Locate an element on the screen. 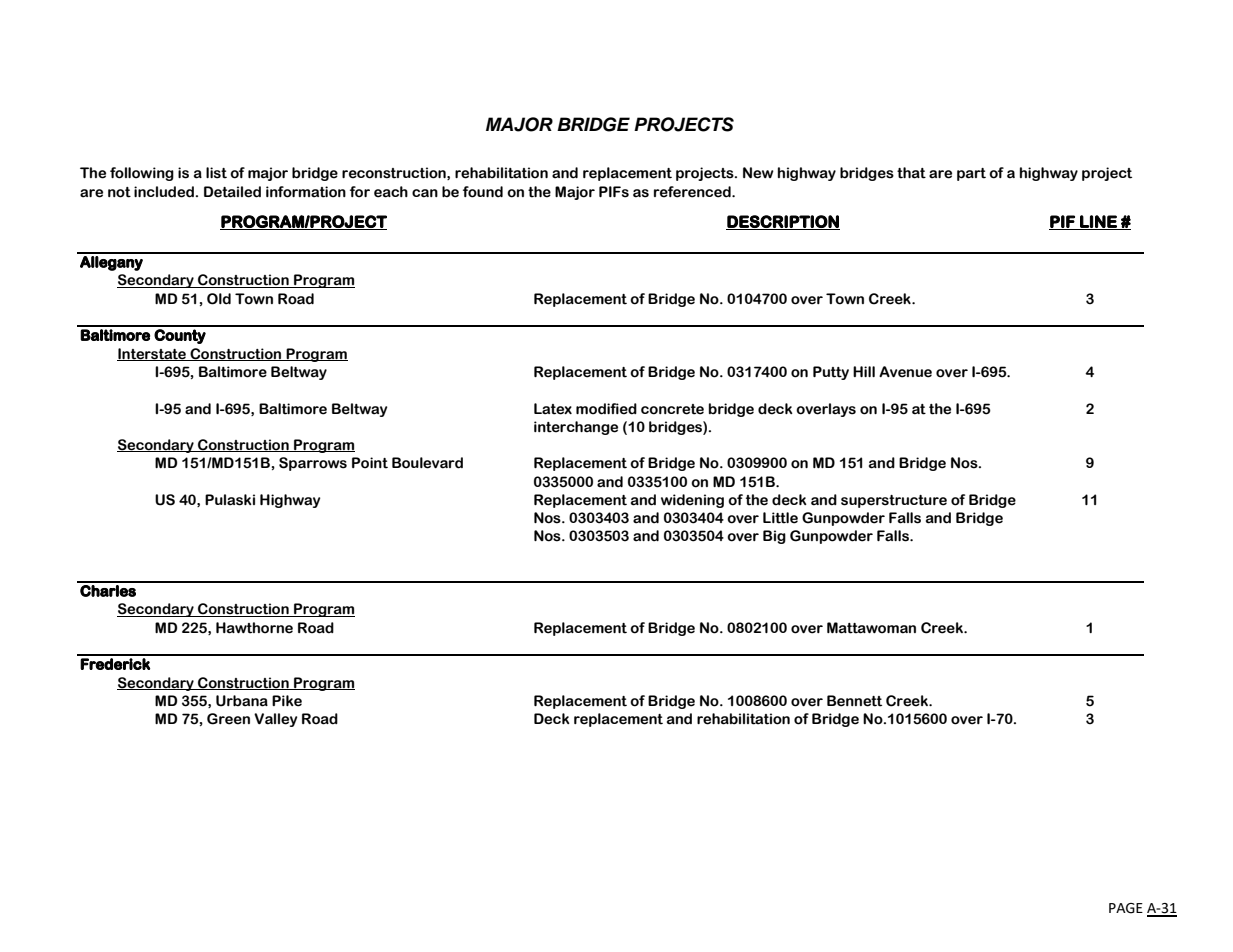 The image size is (1233, 952). part is located at coordinates (971, 174).
